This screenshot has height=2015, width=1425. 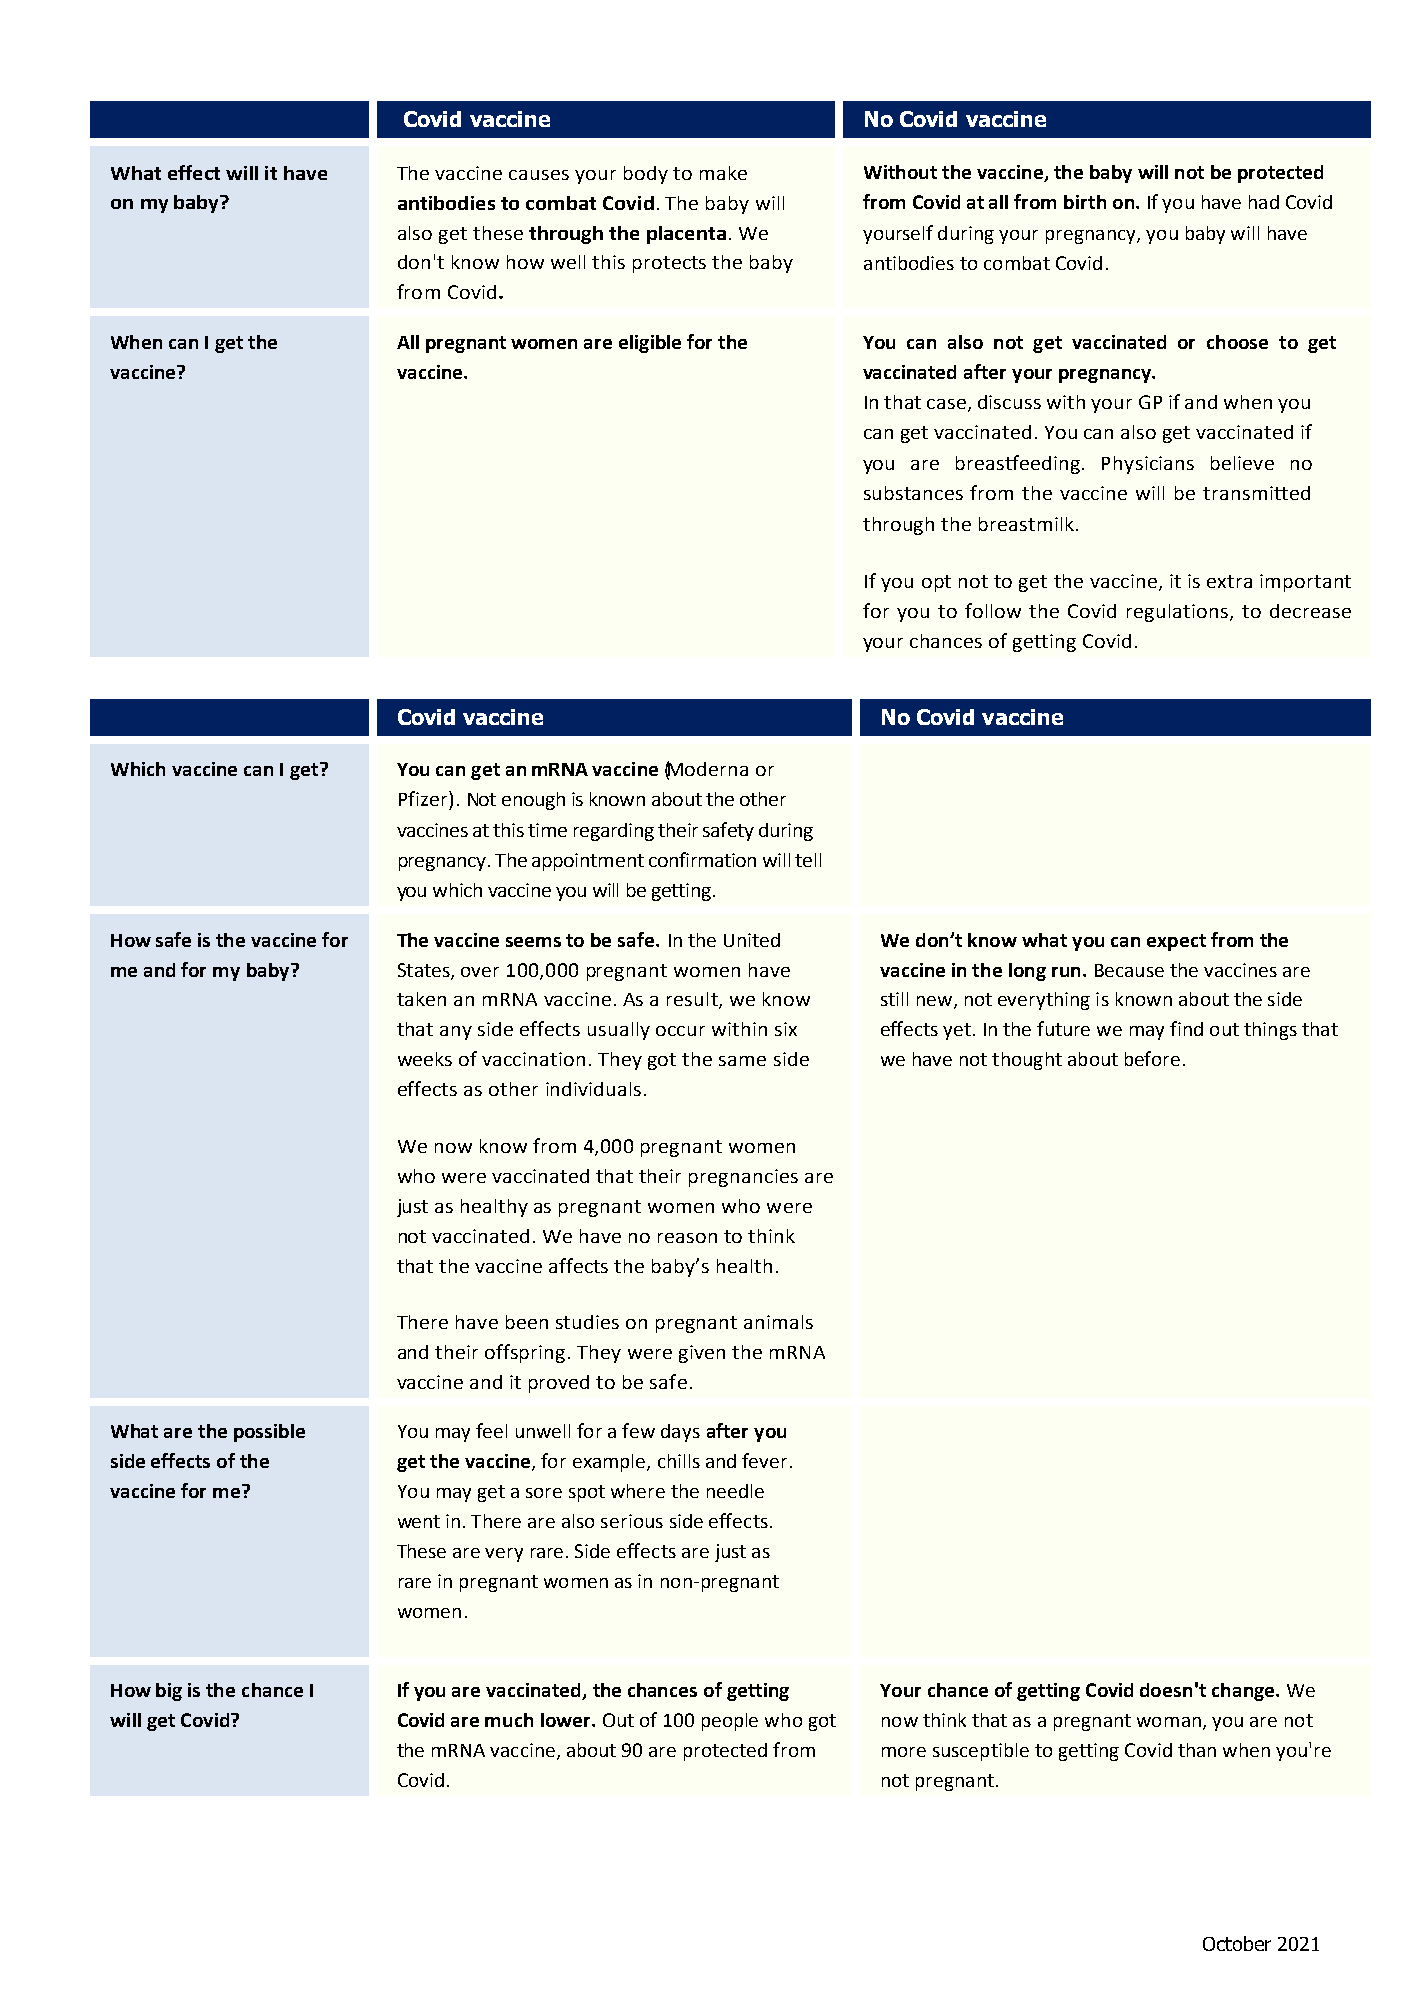 What do you see at coordinates (686, 235) in the screenshot?
I see `placenta` at bounding box center [686, 235].
